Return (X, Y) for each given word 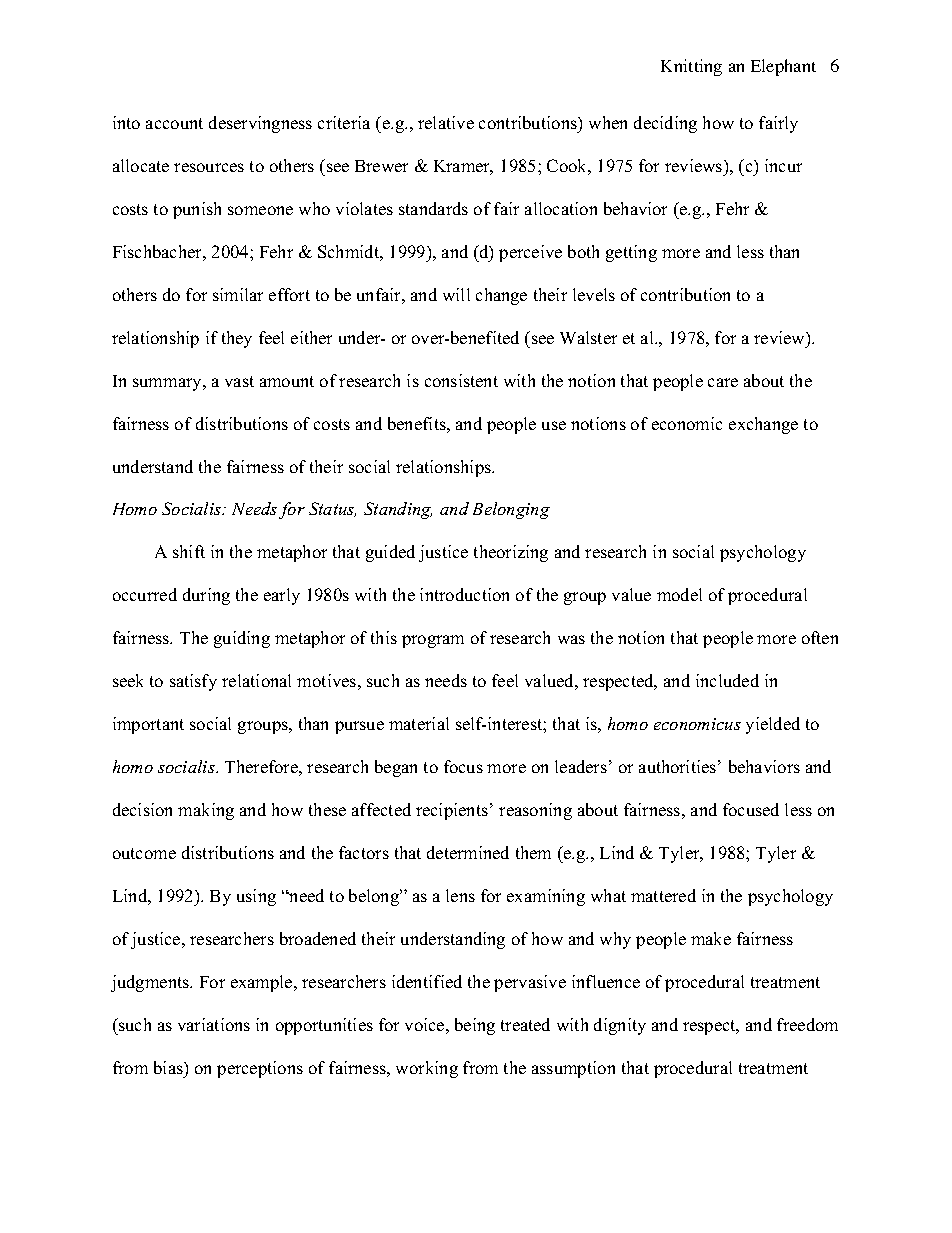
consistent (461, 380)
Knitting (691, 67)
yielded (773, 725)
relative (446, 122)
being (475, 1026)
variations (214, 1024)
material (419, 723)
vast (239, 381)
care (723, 382)
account (174, 123)
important (148, 725)
